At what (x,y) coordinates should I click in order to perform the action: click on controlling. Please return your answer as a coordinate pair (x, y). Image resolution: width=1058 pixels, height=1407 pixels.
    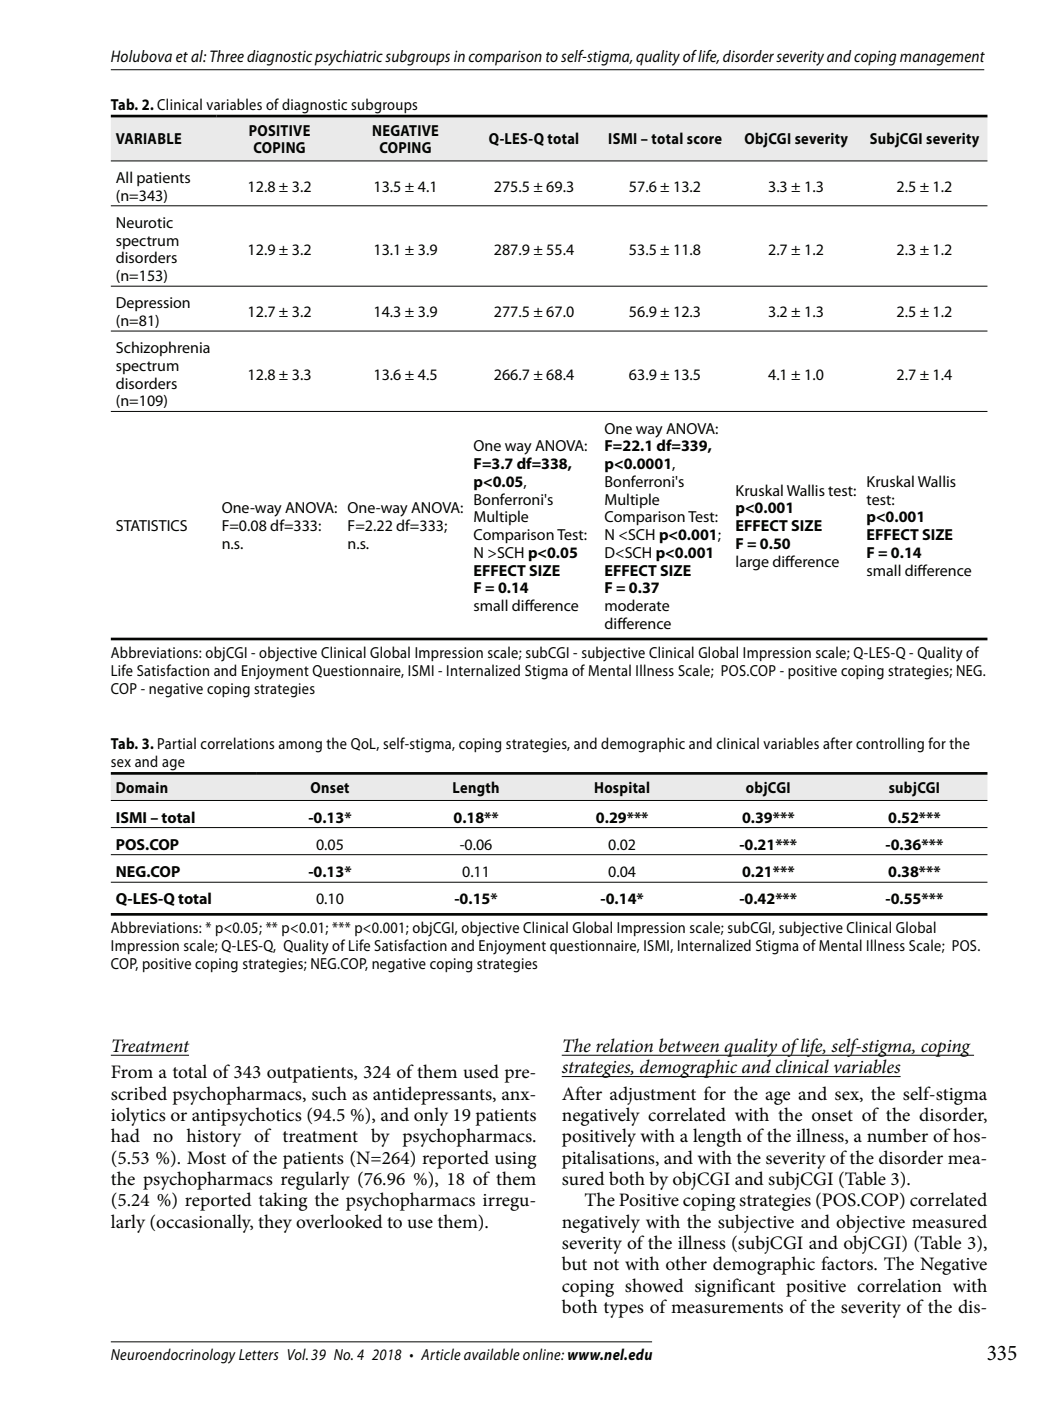
    Looking at the image, I should click on (890, 745).
